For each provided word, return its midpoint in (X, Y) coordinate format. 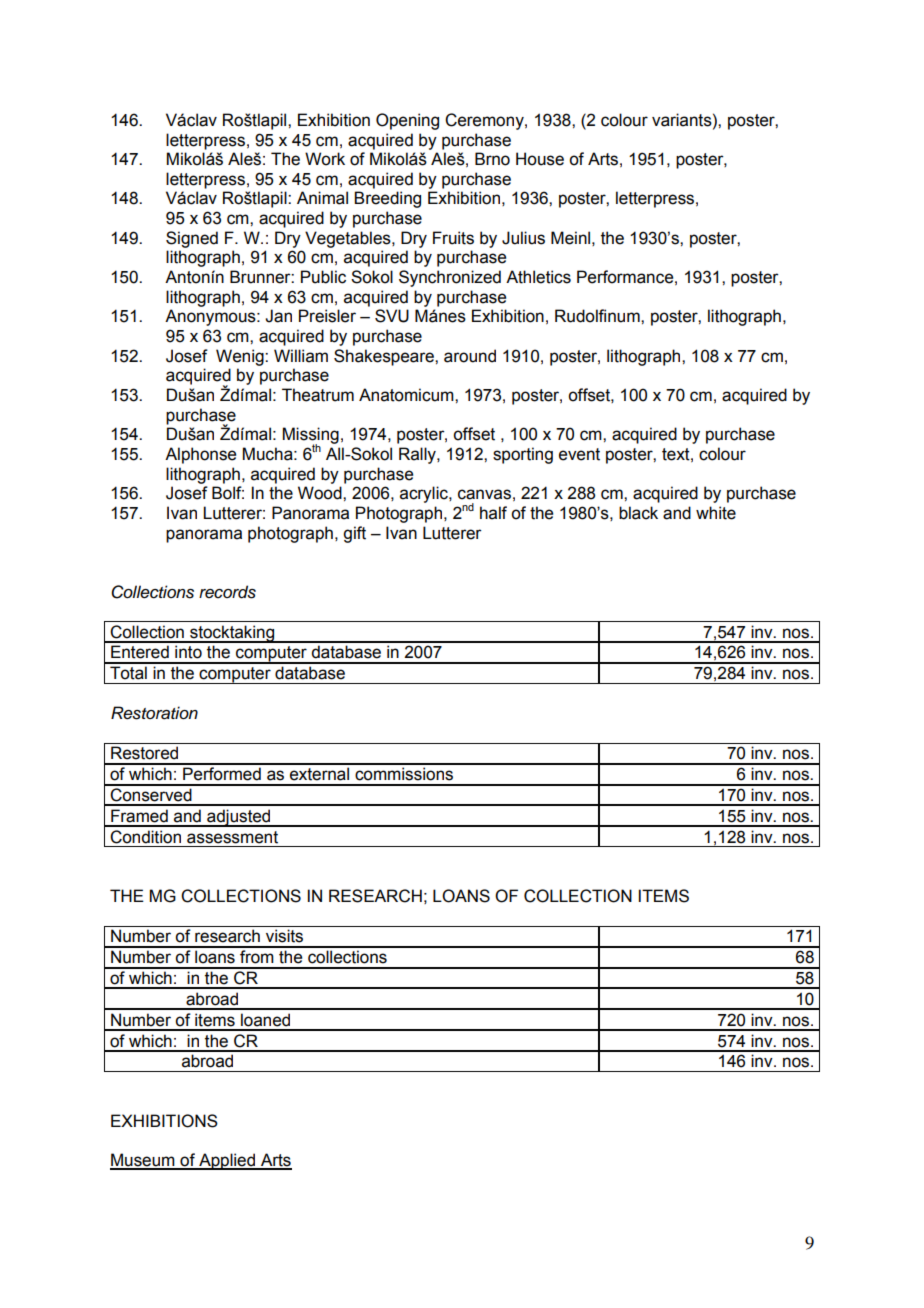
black (638, 513)
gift (354, 534)
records (227, 592)
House (540, 159)
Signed (192, 239)
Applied (227, 1161)
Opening (407, 121)
